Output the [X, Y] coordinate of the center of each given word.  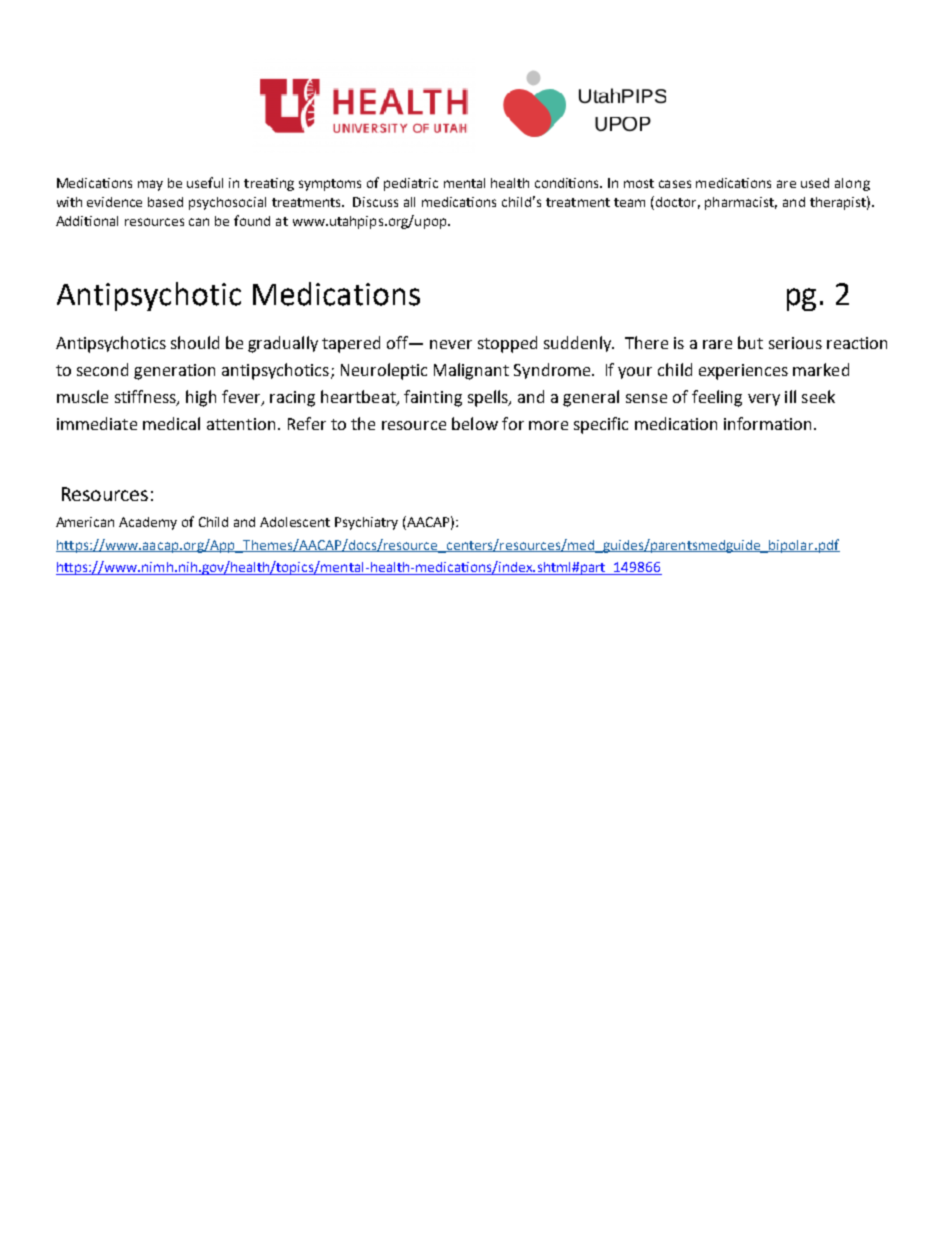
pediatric [411, 184]
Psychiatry [366, 523]
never [451, 344]
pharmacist [741, 203]
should [195, 342]
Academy [148, 523]
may [150, 185]
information [769, 423]
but [750, 342]
